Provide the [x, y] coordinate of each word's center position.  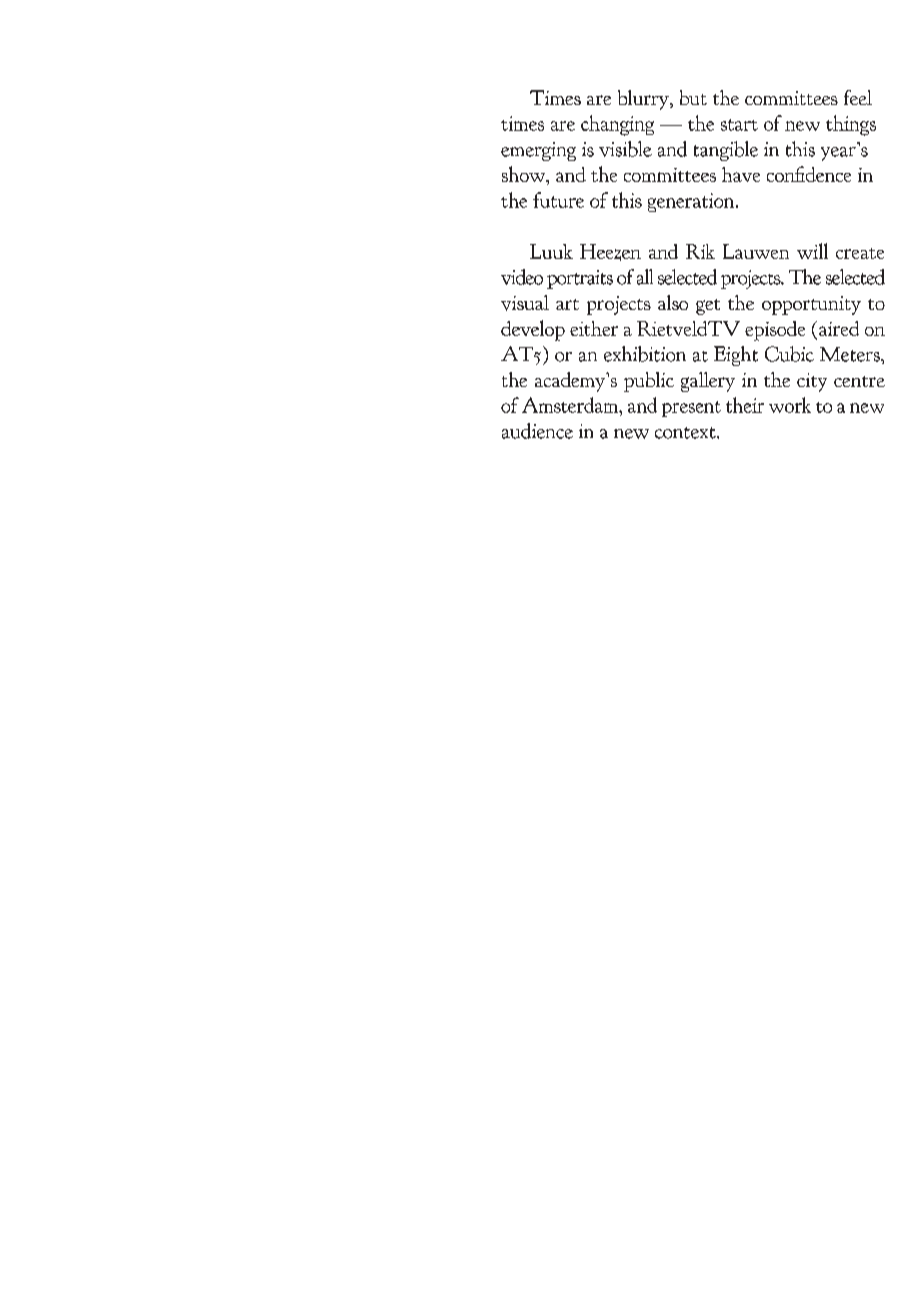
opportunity [811, 305]
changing [617, 125]
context [686, 433]
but [693, 97]
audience [537, 431]
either [594, 328]
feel [858, 97]
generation [692, 202]
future [558, 200]
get [708, 307]
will [812, 251]
